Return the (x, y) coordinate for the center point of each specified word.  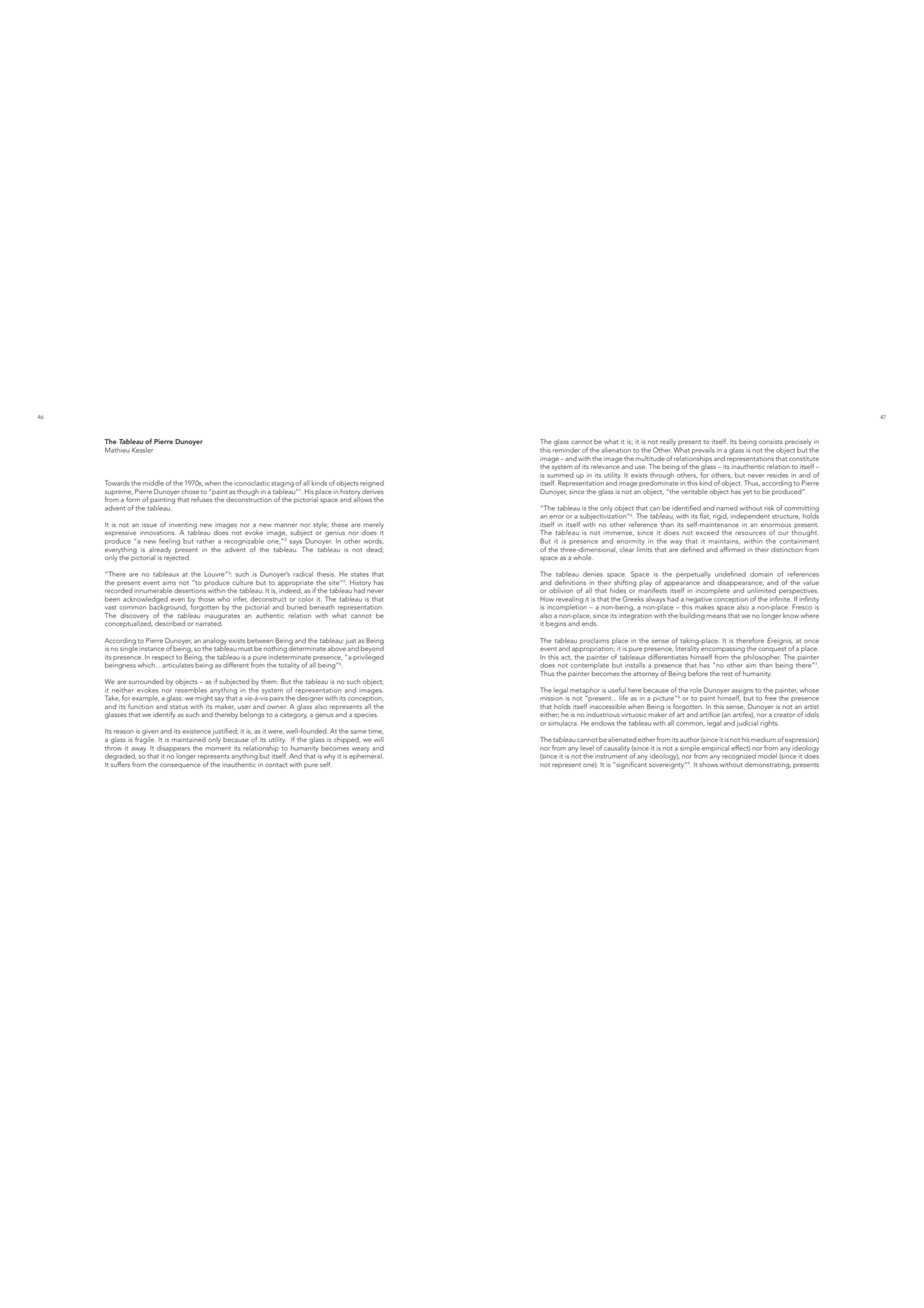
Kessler (142, 450)
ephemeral (365, 755)
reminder (566, 449)
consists (771, 442)
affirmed (732, 549)
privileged (368, 657)
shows (709, 763)
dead (374, 550)
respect (163, 658)
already (160, 550)
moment (218, 748)
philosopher (761, 656)
